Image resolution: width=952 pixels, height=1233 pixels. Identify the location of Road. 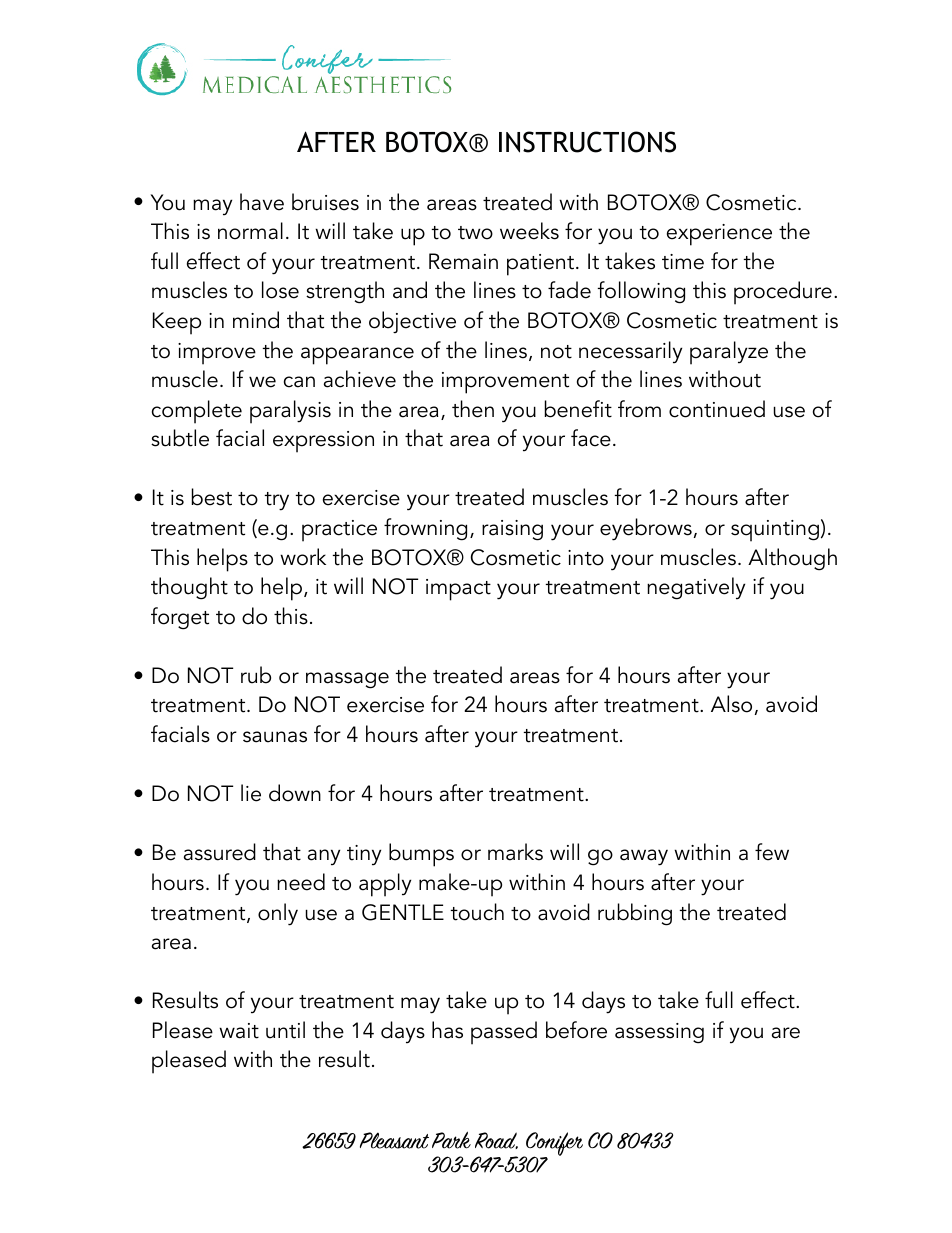
(496, 1140).
